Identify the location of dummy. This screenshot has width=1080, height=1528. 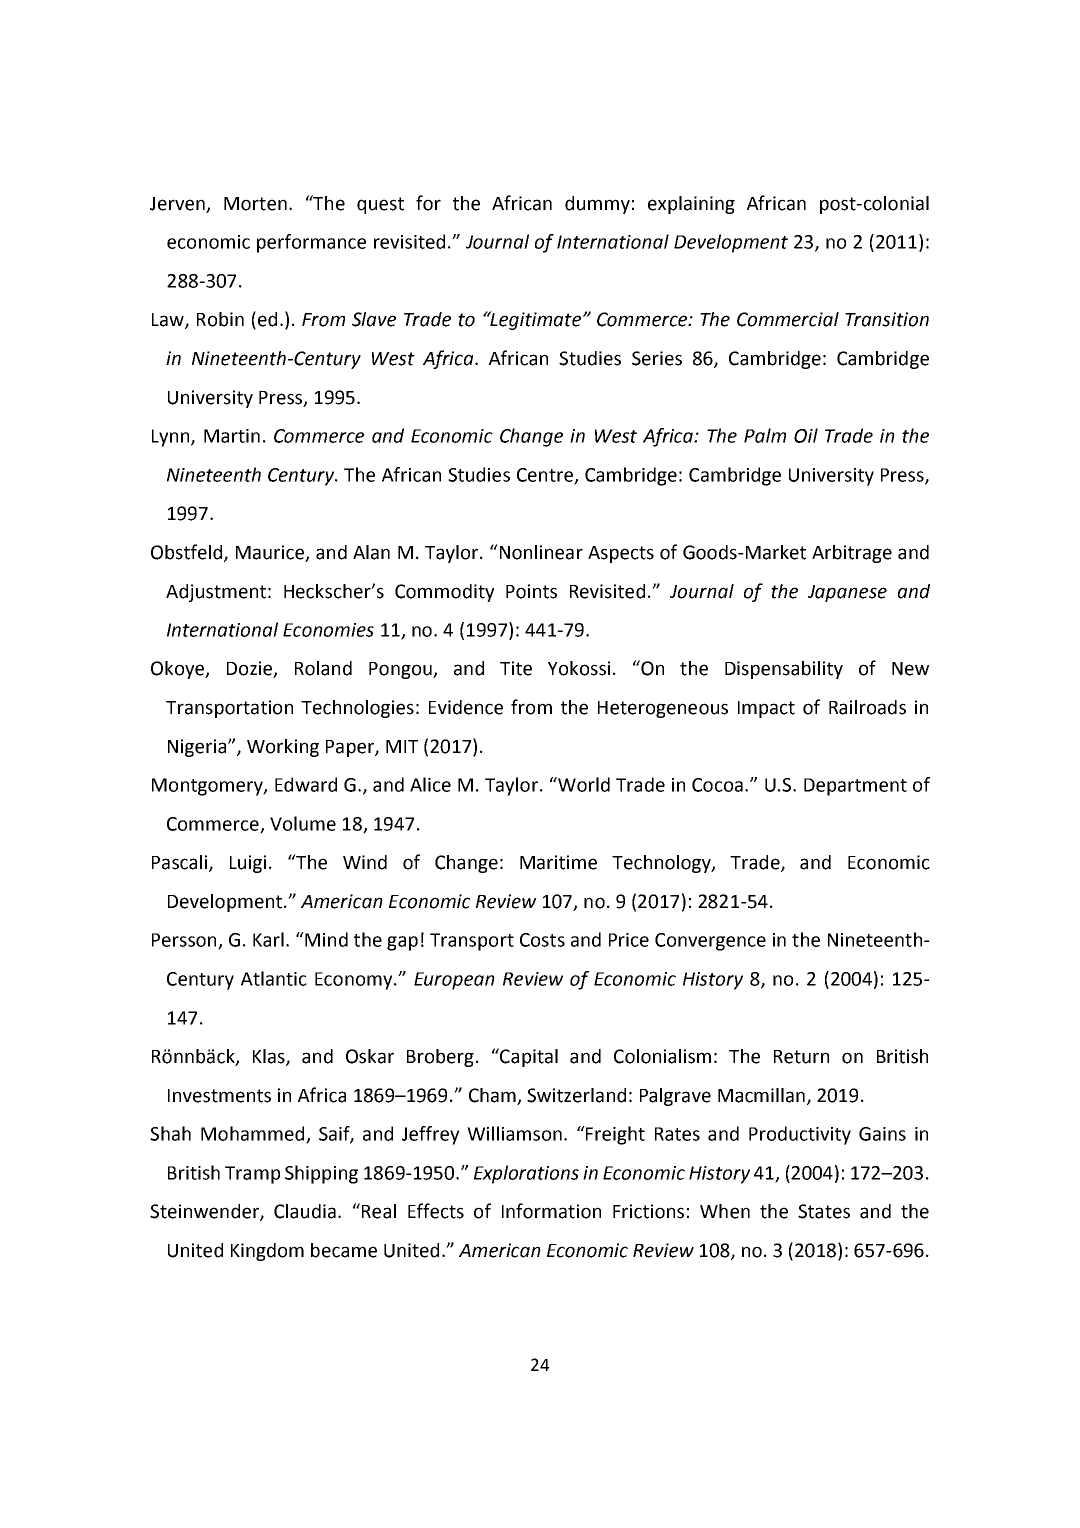
(597, 205).
